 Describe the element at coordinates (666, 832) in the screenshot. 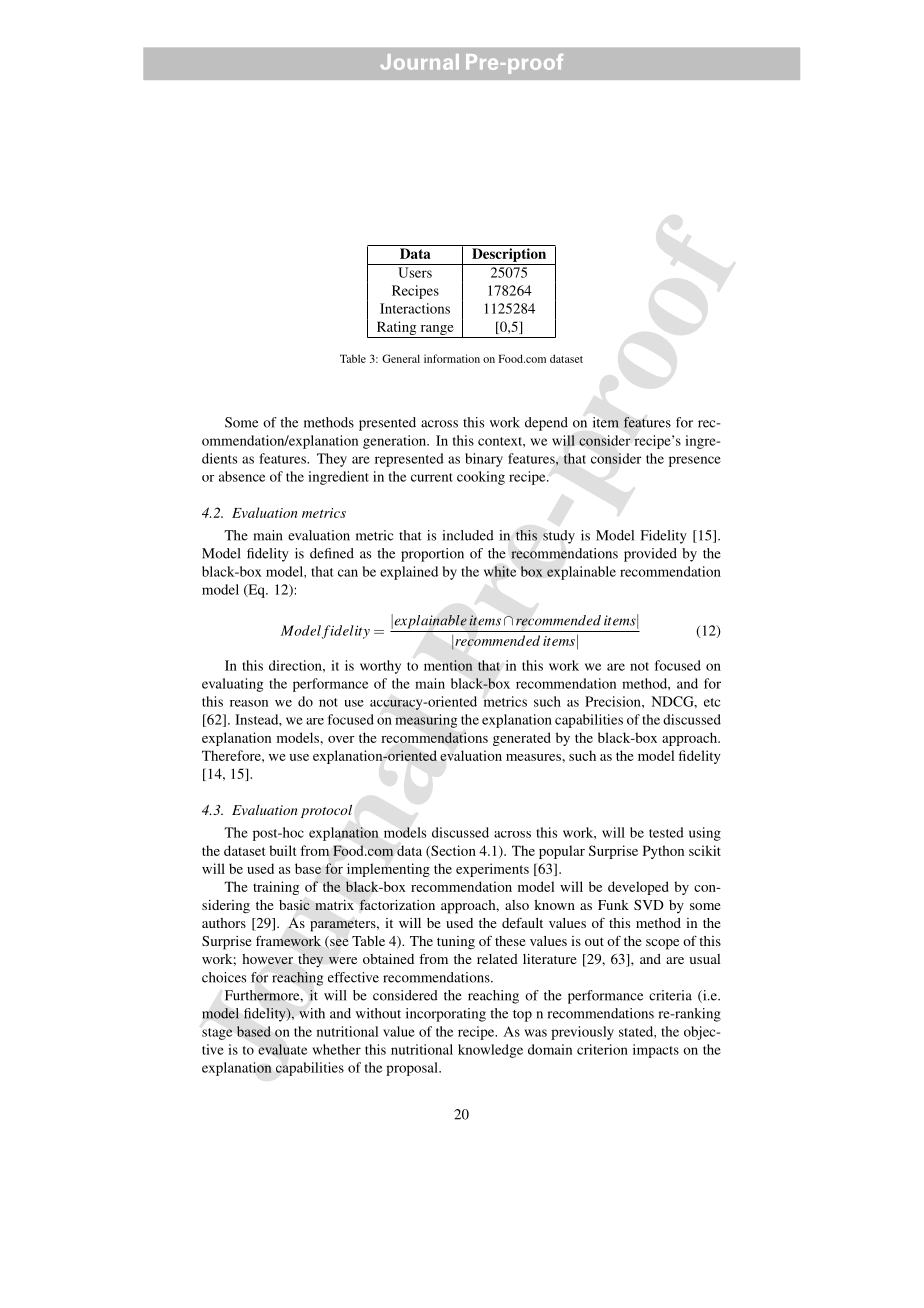

I see `tested` at that location.
